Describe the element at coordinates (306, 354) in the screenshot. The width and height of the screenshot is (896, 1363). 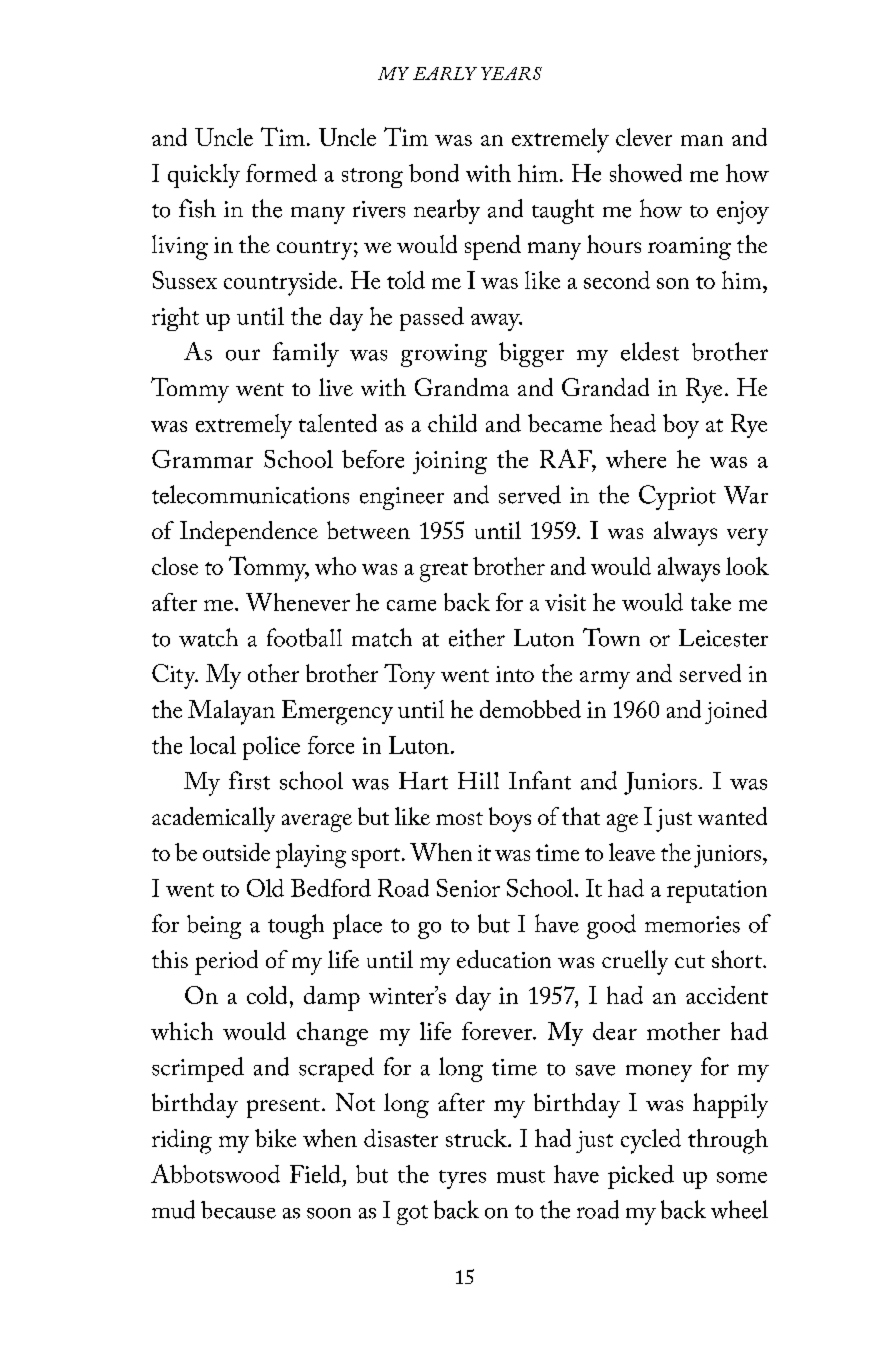
I see `family` at that location.
